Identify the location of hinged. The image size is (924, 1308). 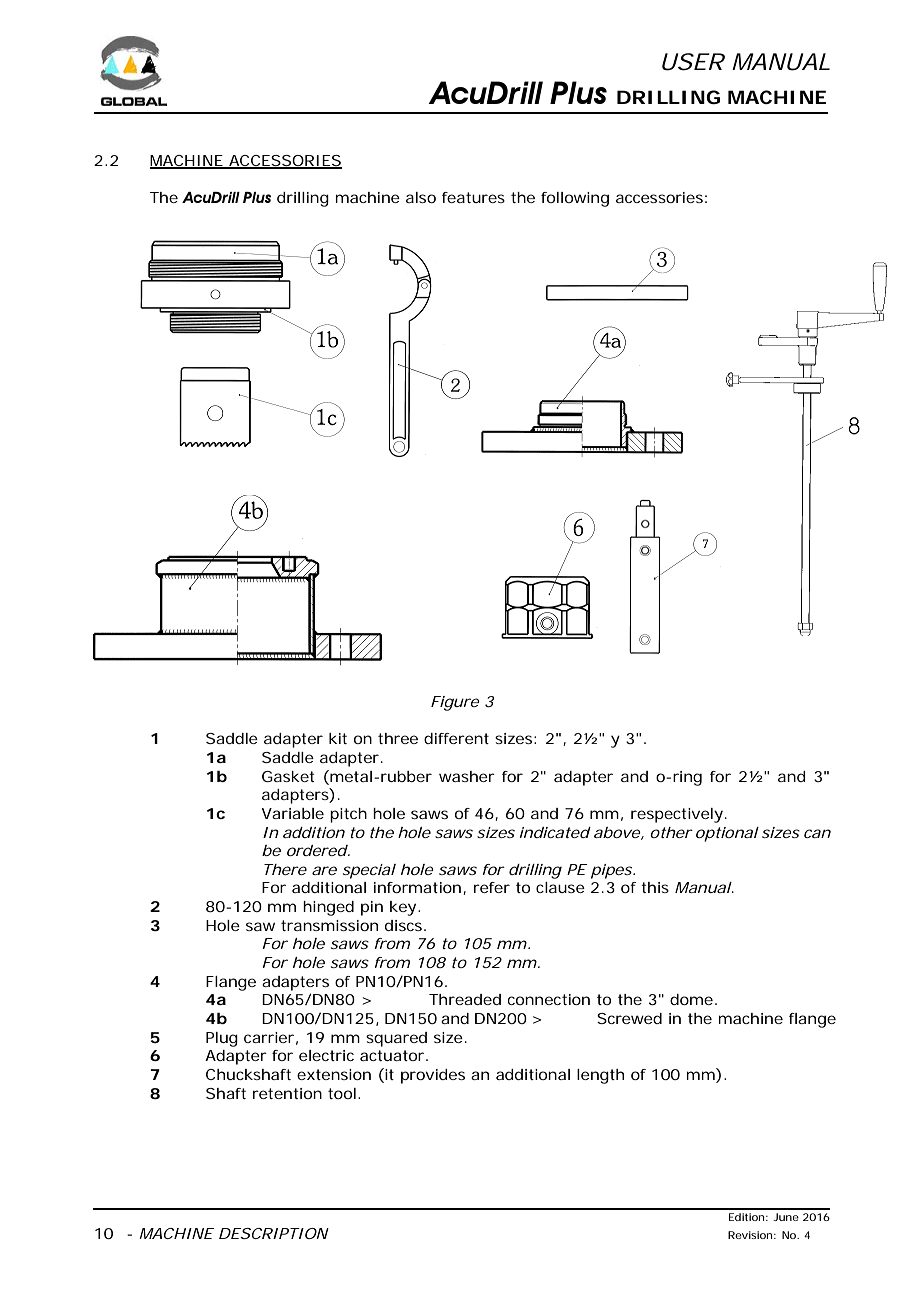
(328, 908).
